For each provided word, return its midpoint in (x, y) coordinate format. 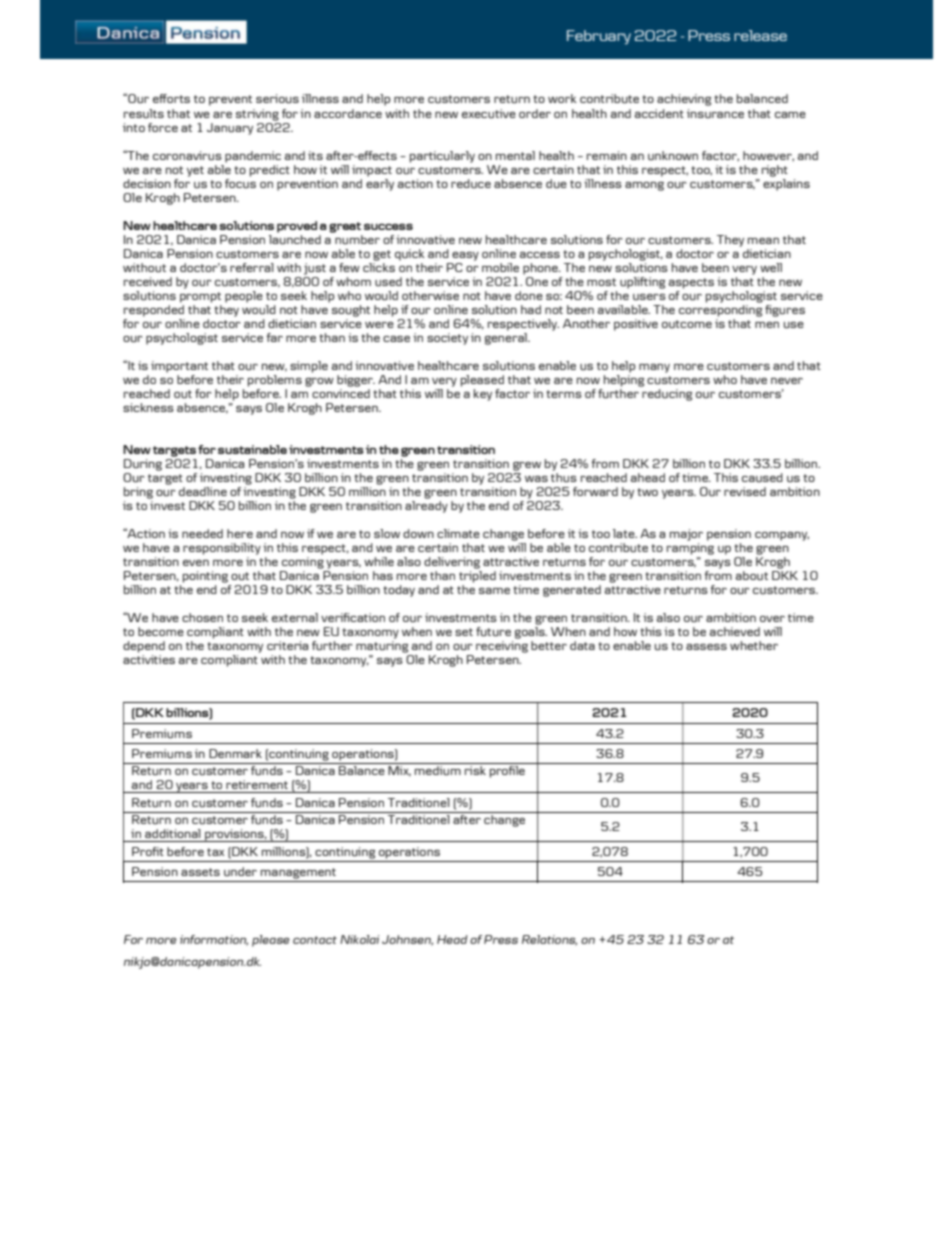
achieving (684, 100)
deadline (203, 491)
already (426, 505)
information (214, 940)
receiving (502, 647)
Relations (549, 940)
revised (745, 491)
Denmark (235, 753)
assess (706, 647)
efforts (171, 98)
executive (489, 114)
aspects (691, 283)
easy (465, 256)
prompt (200, 297)
